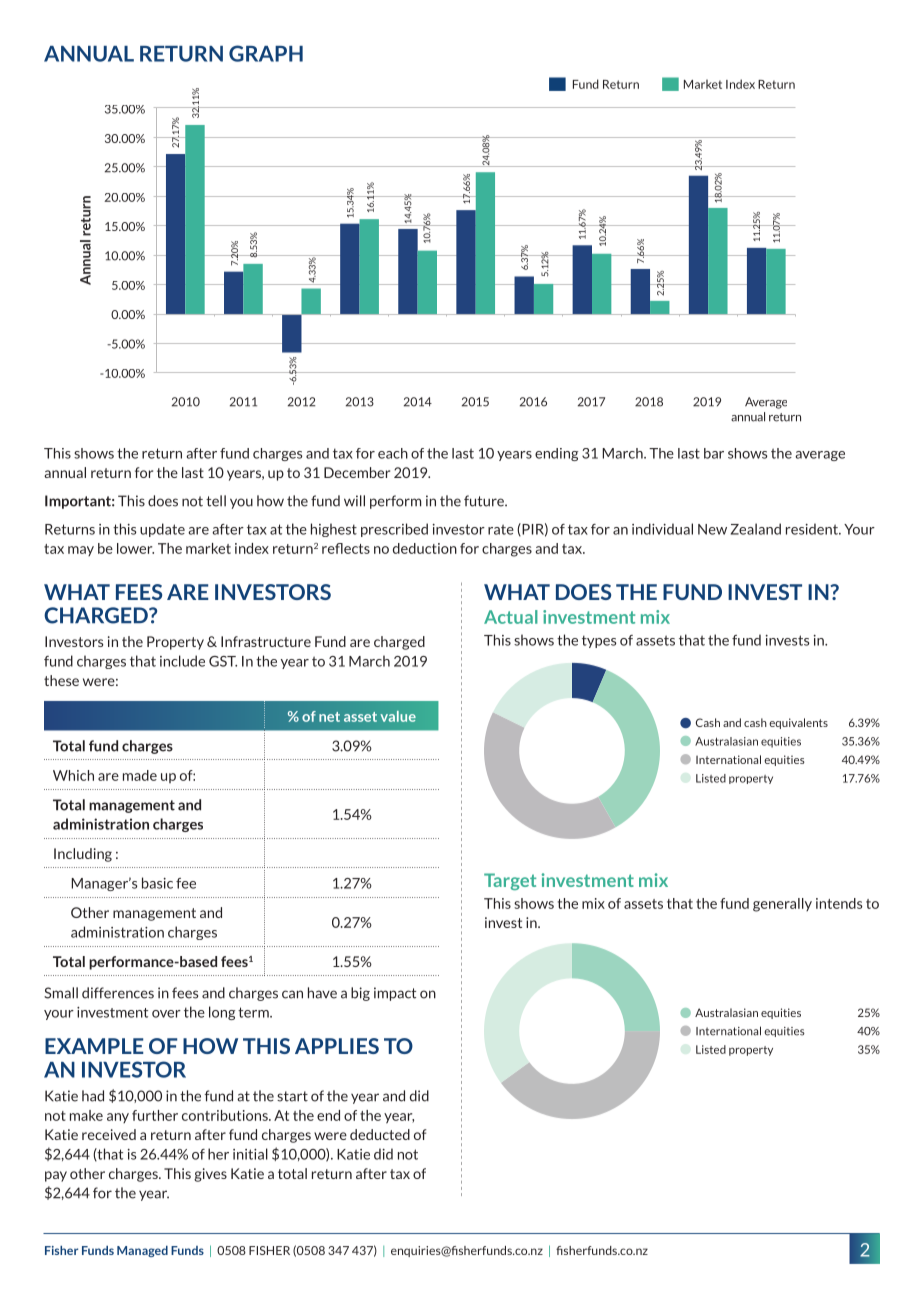 The width and height of the image is (924, 1308). Describe the element at coordinates (714, 453) in the image. I see `bar` at that location.
